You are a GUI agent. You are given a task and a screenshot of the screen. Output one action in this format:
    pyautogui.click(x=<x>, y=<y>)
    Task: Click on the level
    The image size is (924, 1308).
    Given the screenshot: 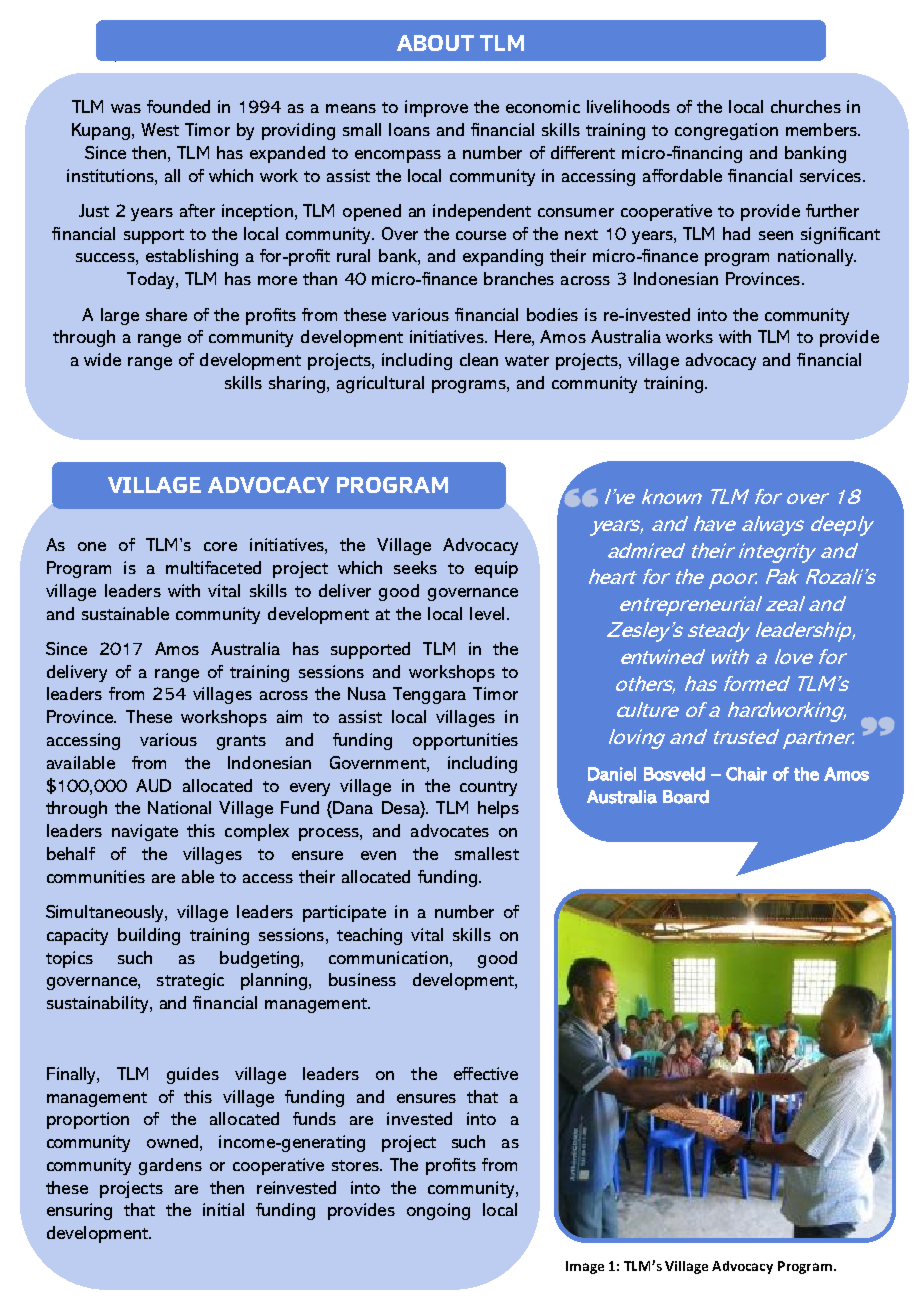 What is the action you would take?
    pyautogui.click(x=487, y=613)
